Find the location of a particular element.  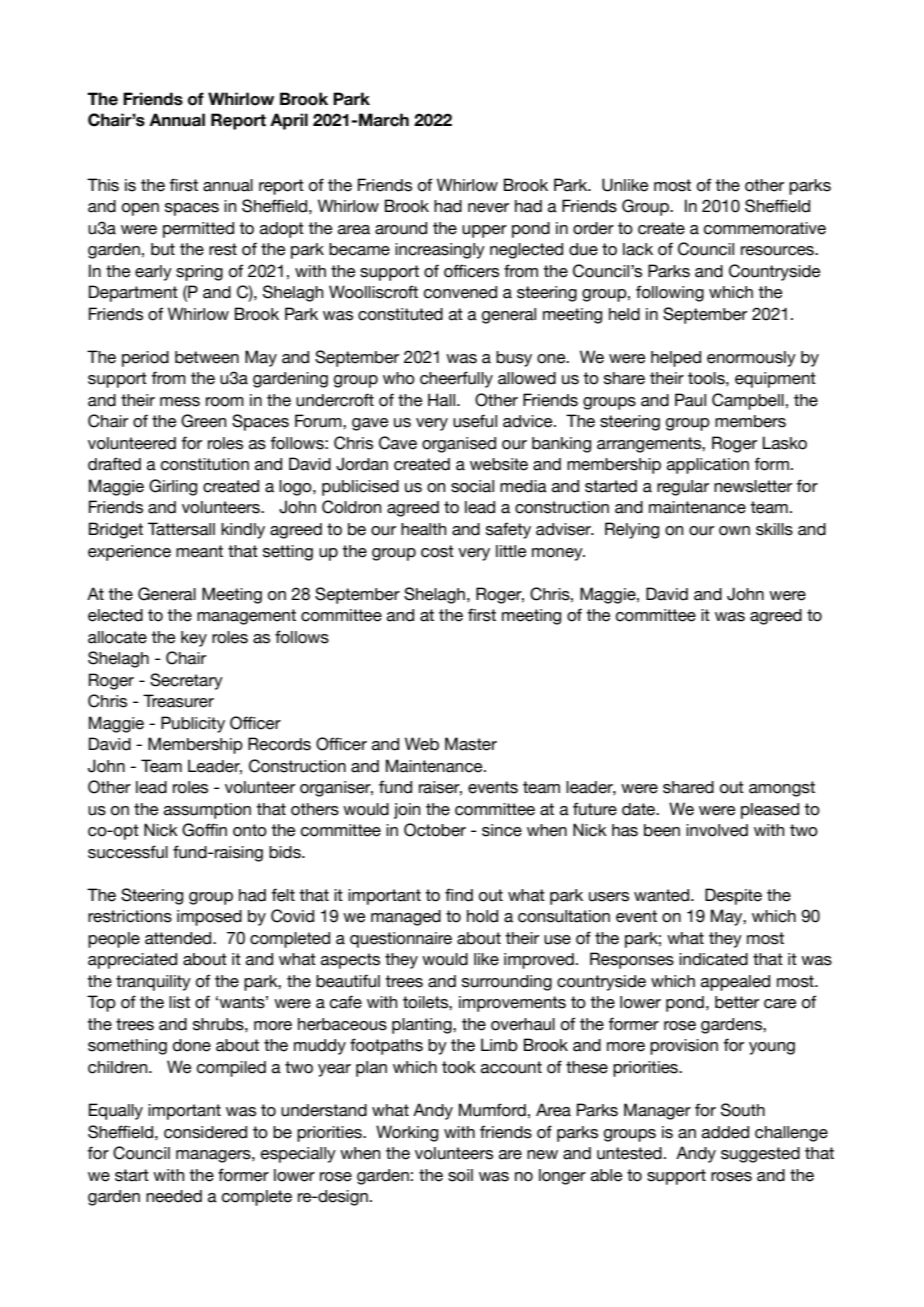

Publicity is located at coordinates (193, 724).
